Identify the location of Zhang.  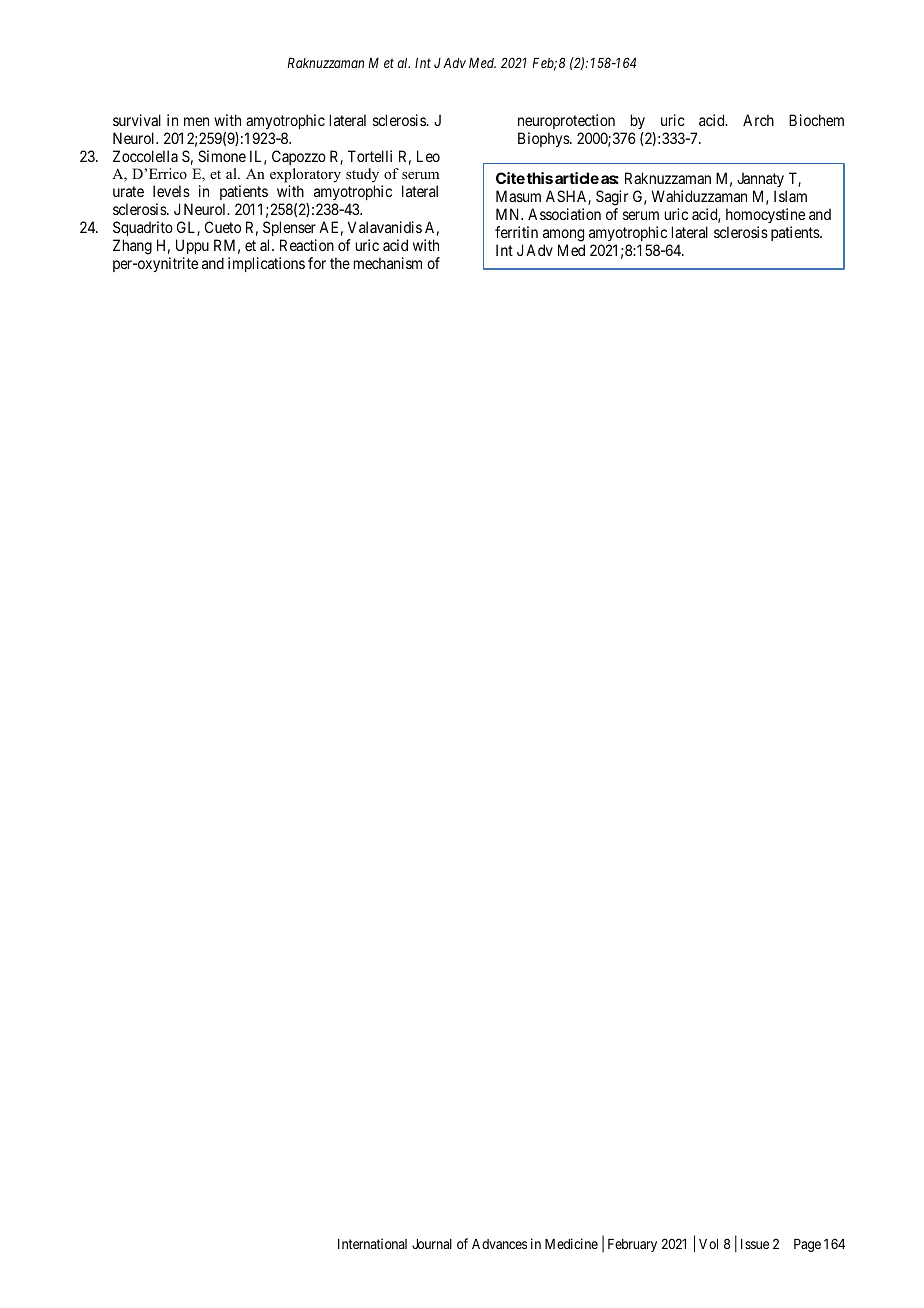
(132, 247).
